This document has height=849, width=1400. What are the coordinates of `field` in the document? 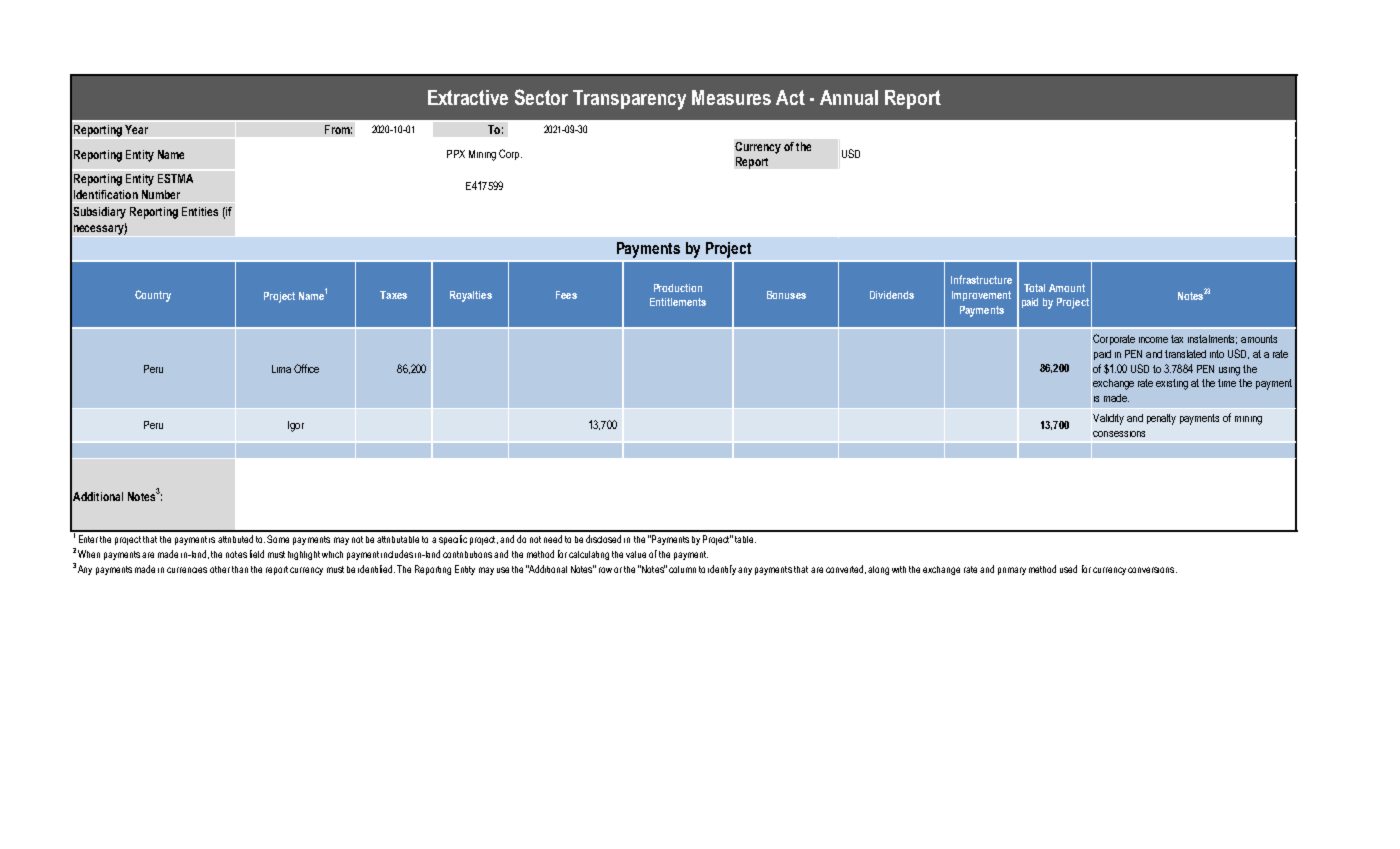 It's located at (257, 554).
